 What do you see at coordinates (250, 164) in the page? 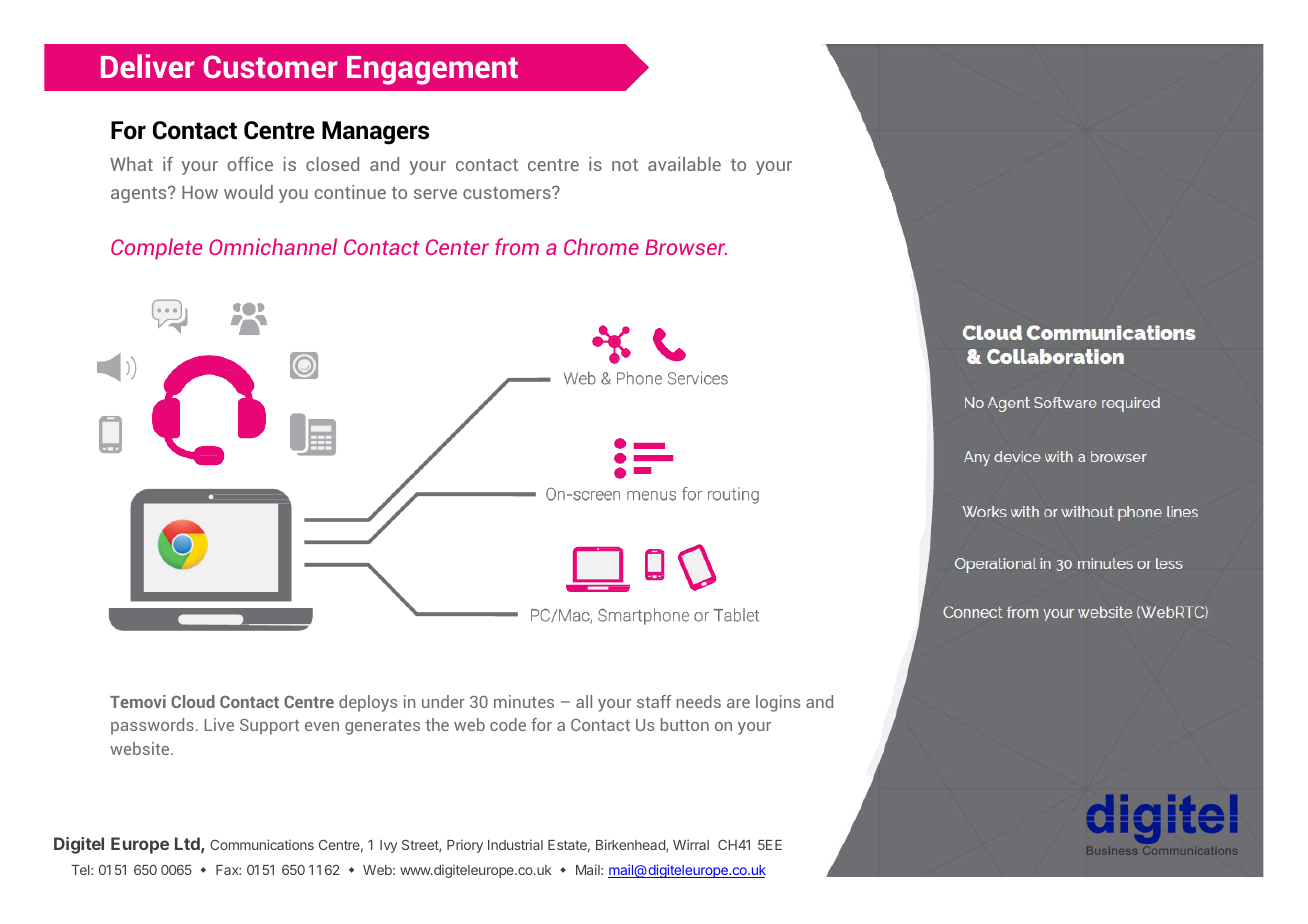
I see `office` at bounding box center [250, 164].
